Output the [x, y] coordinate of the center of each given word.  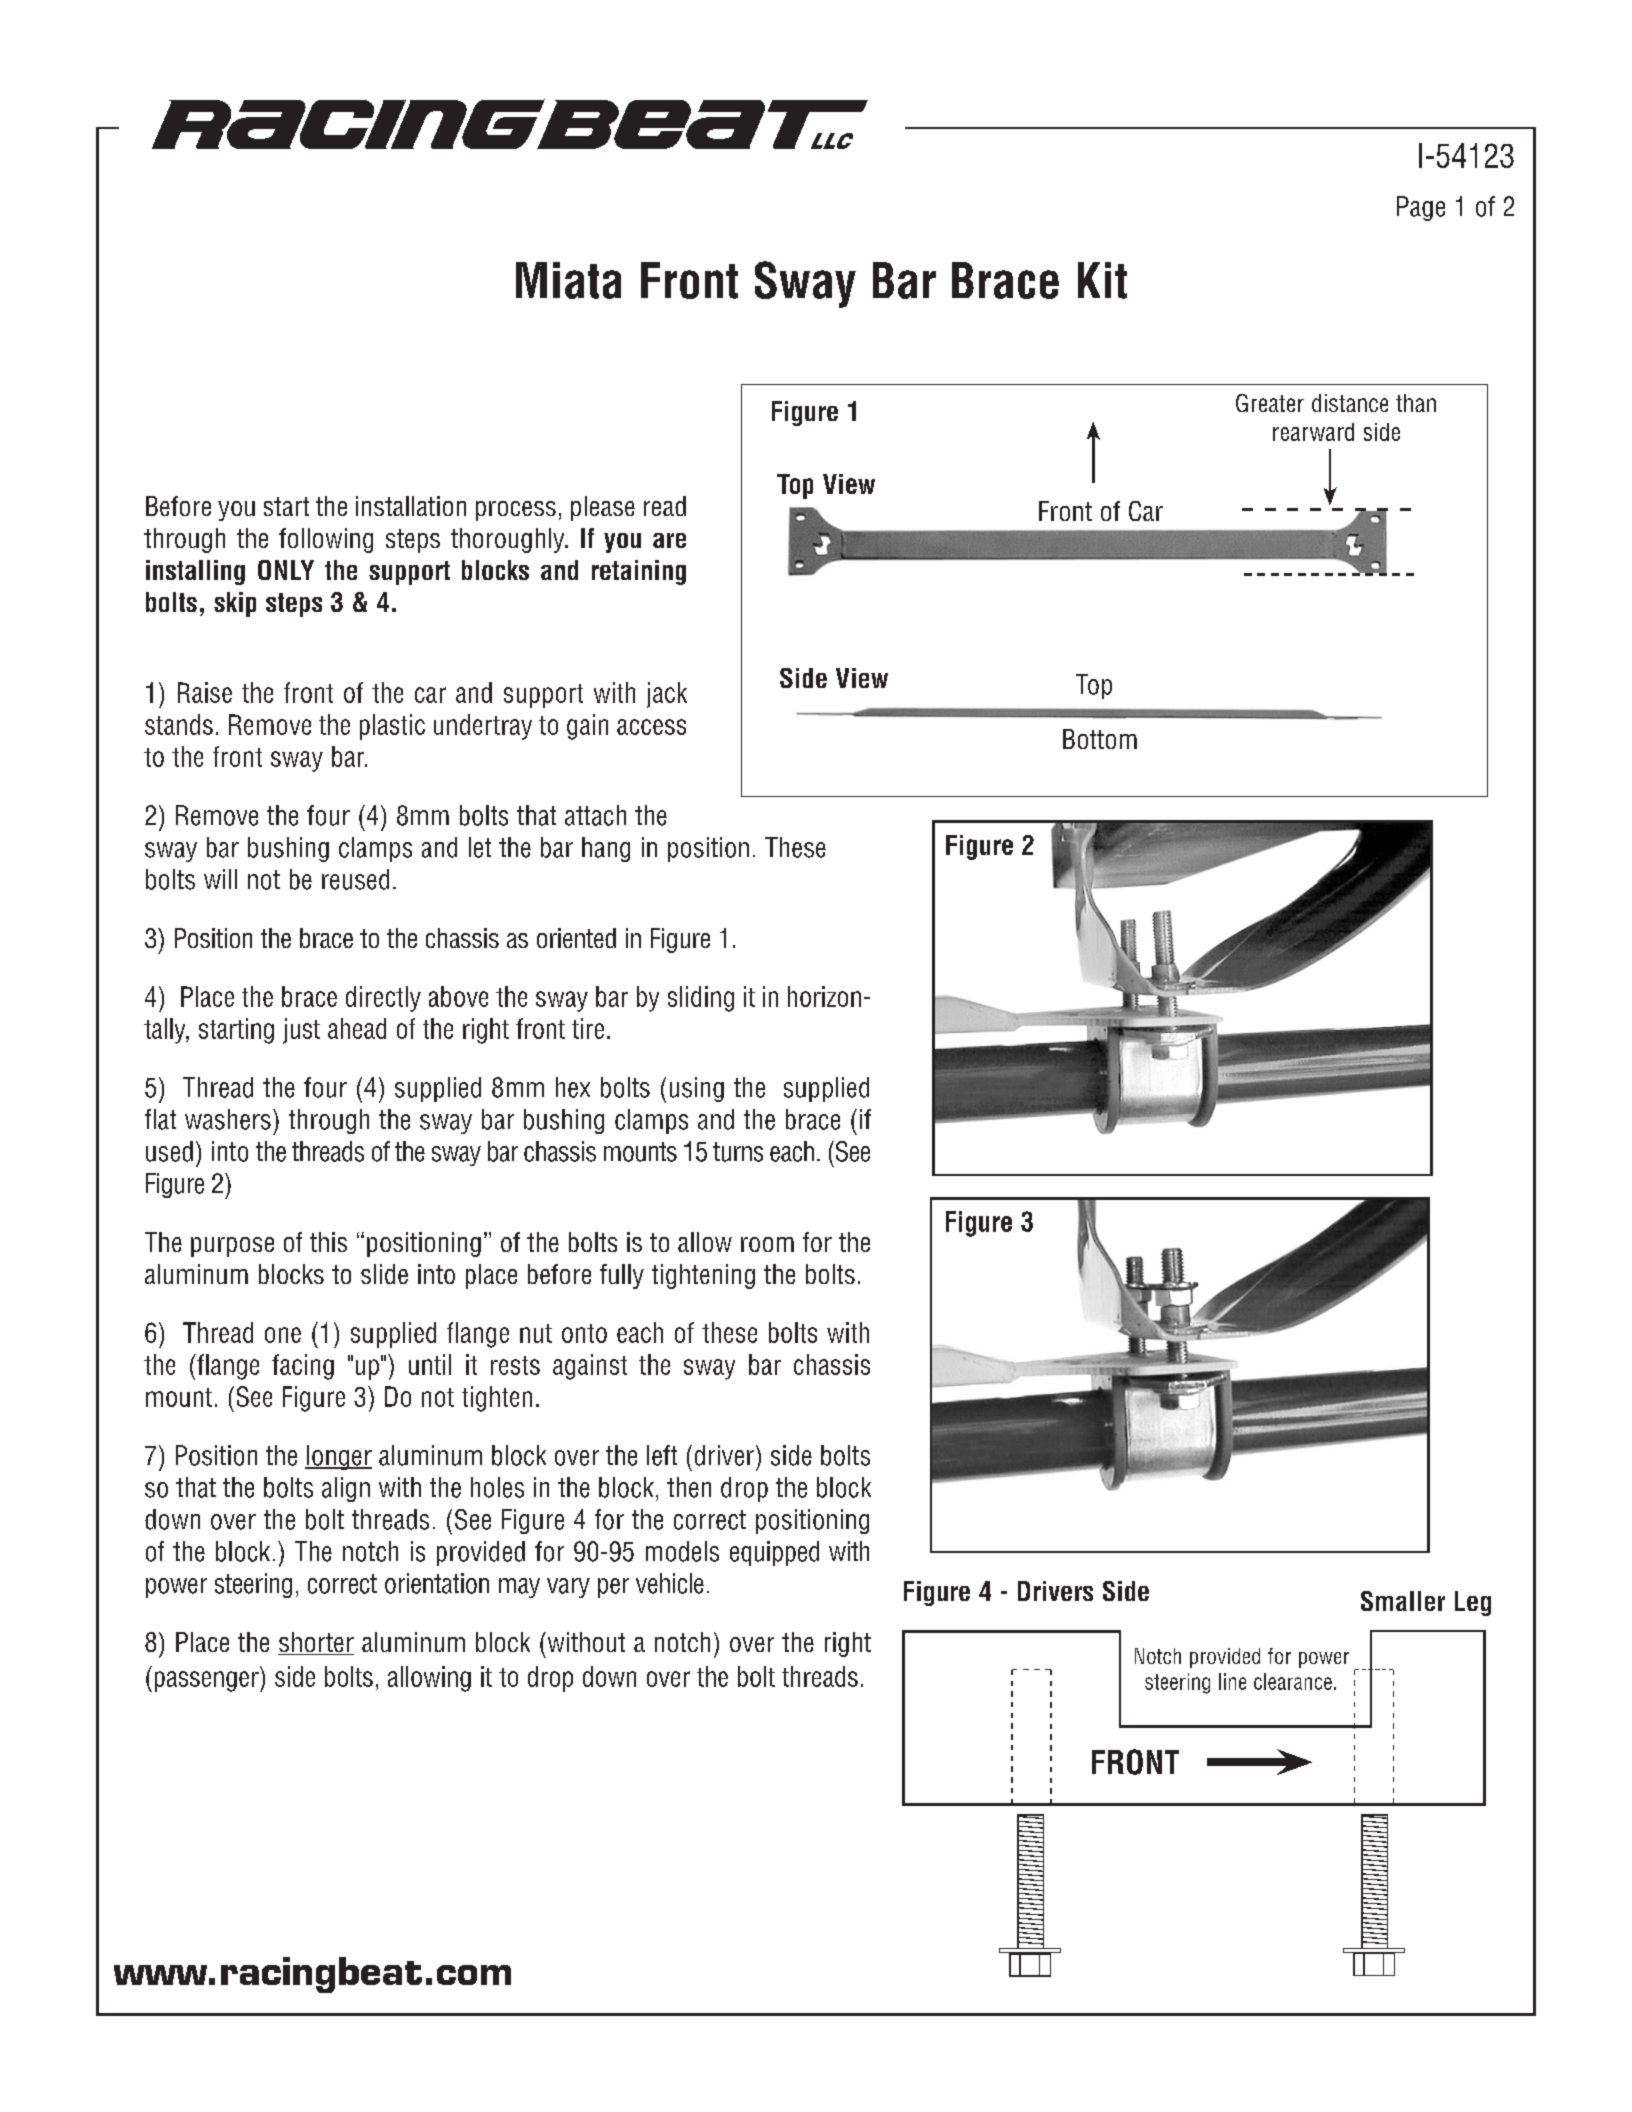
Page [1421, 208]
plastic [392, 727]
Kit [1102, 280]
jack [667, 695]
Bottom [1100, 739]
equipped [774, 1553]
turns [738, 1152]
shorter [316, 1643]
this [328, 1242]
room [767, 1244]
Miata [568, 280]
